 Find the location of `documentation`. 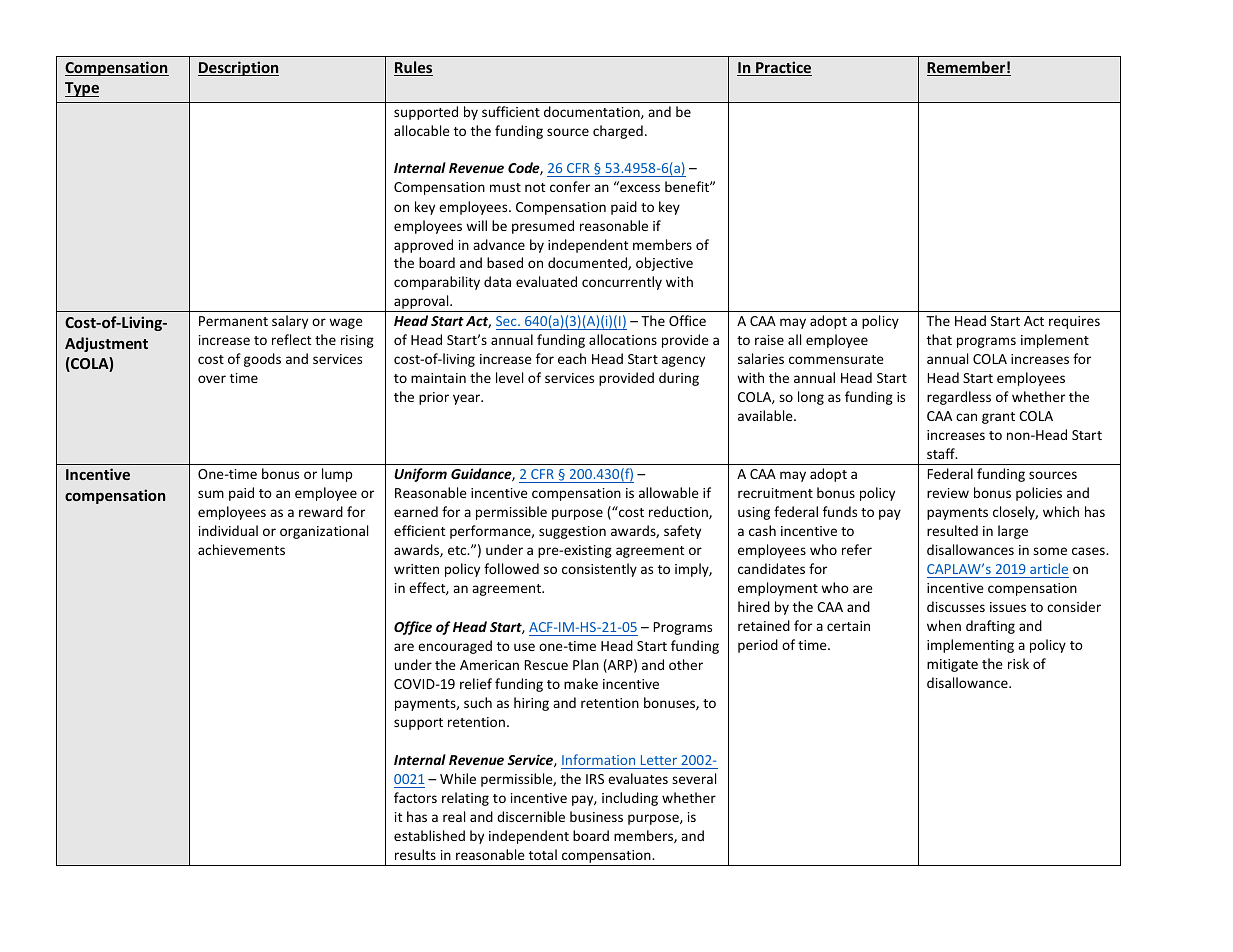

documentation is located at coordinates (593, 112).
